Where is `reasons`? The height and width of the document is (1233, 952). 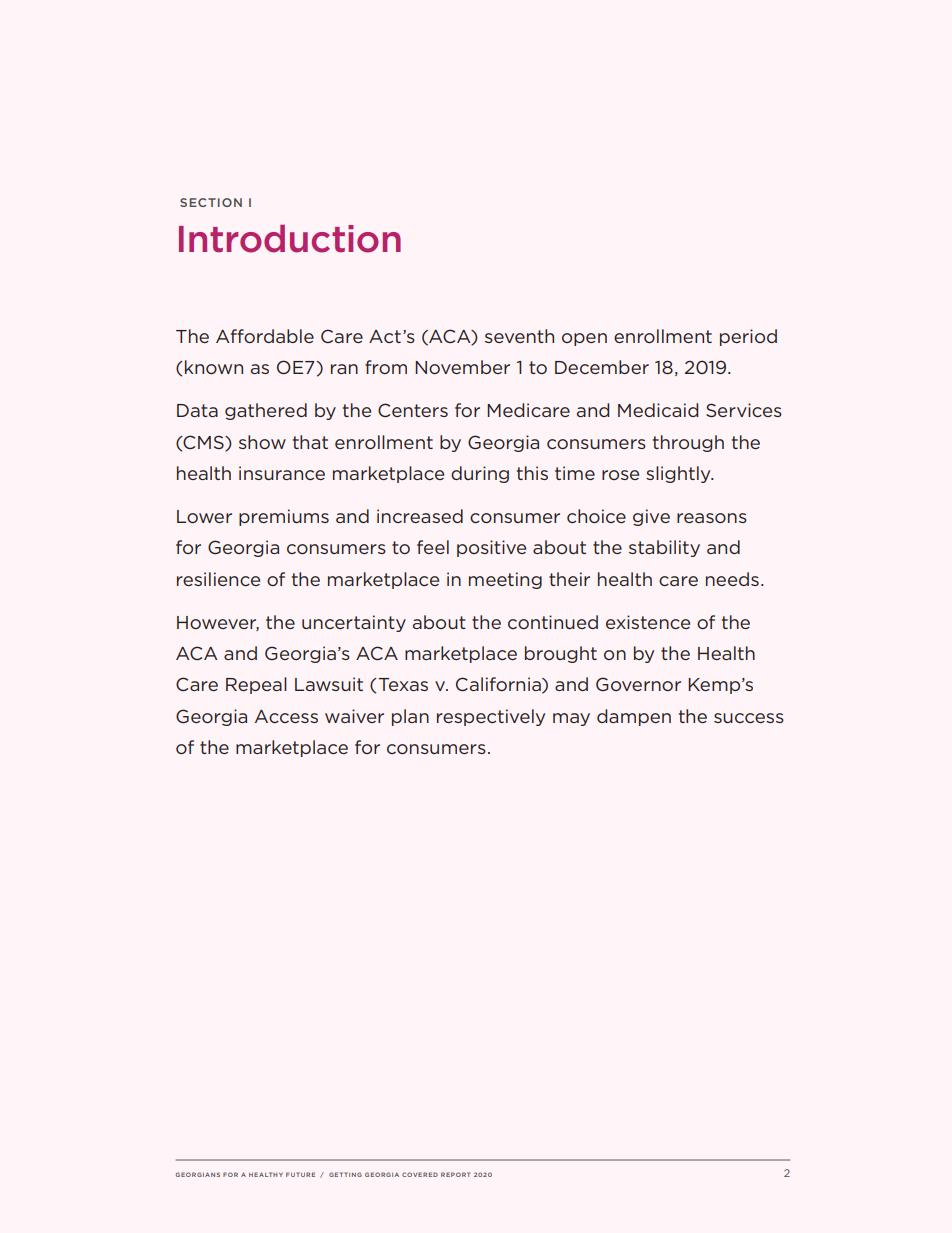 reasons is located at coordinates (712, 518).
